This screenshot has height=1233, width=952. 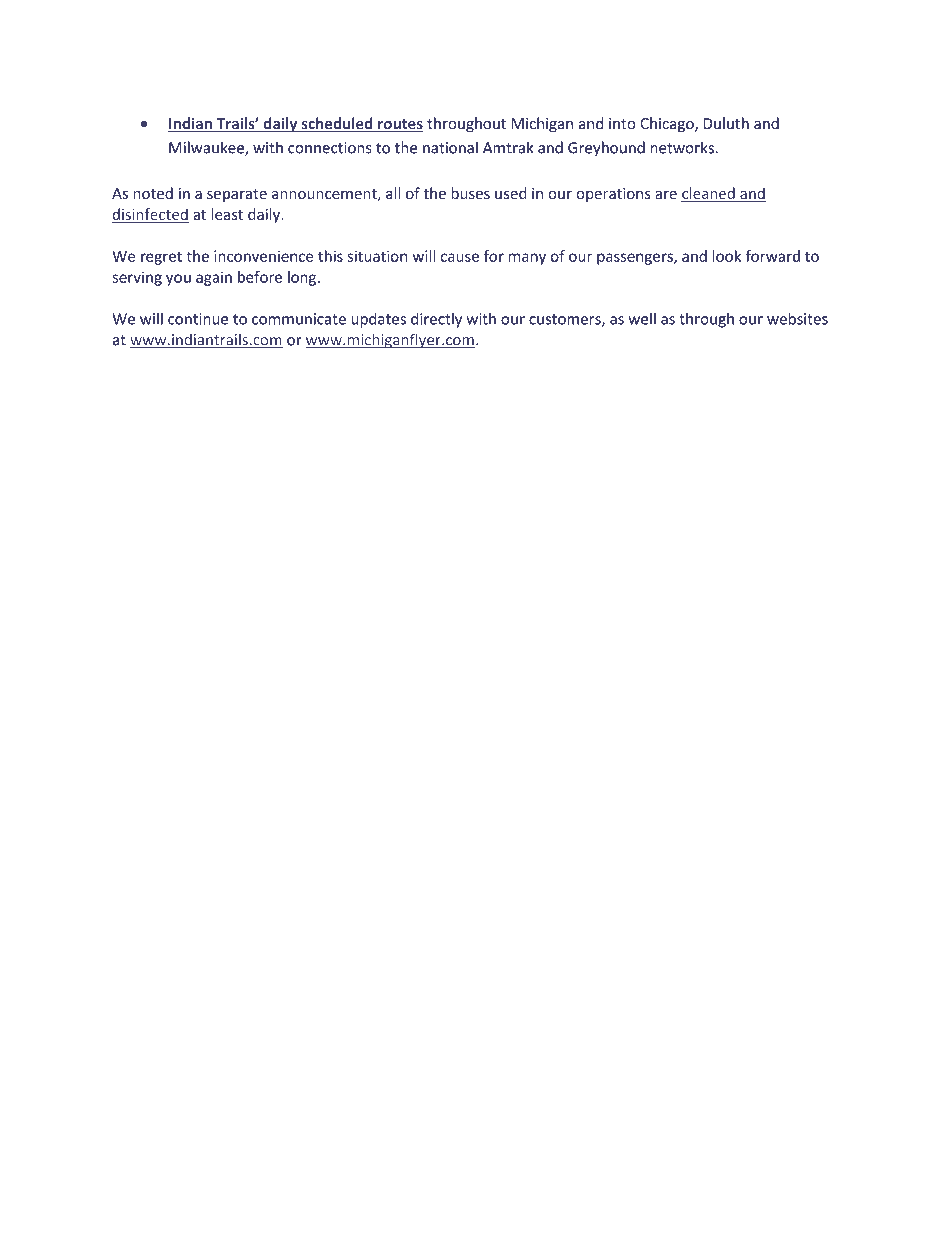 I want to click on directly, so click(x=436, y=320).
